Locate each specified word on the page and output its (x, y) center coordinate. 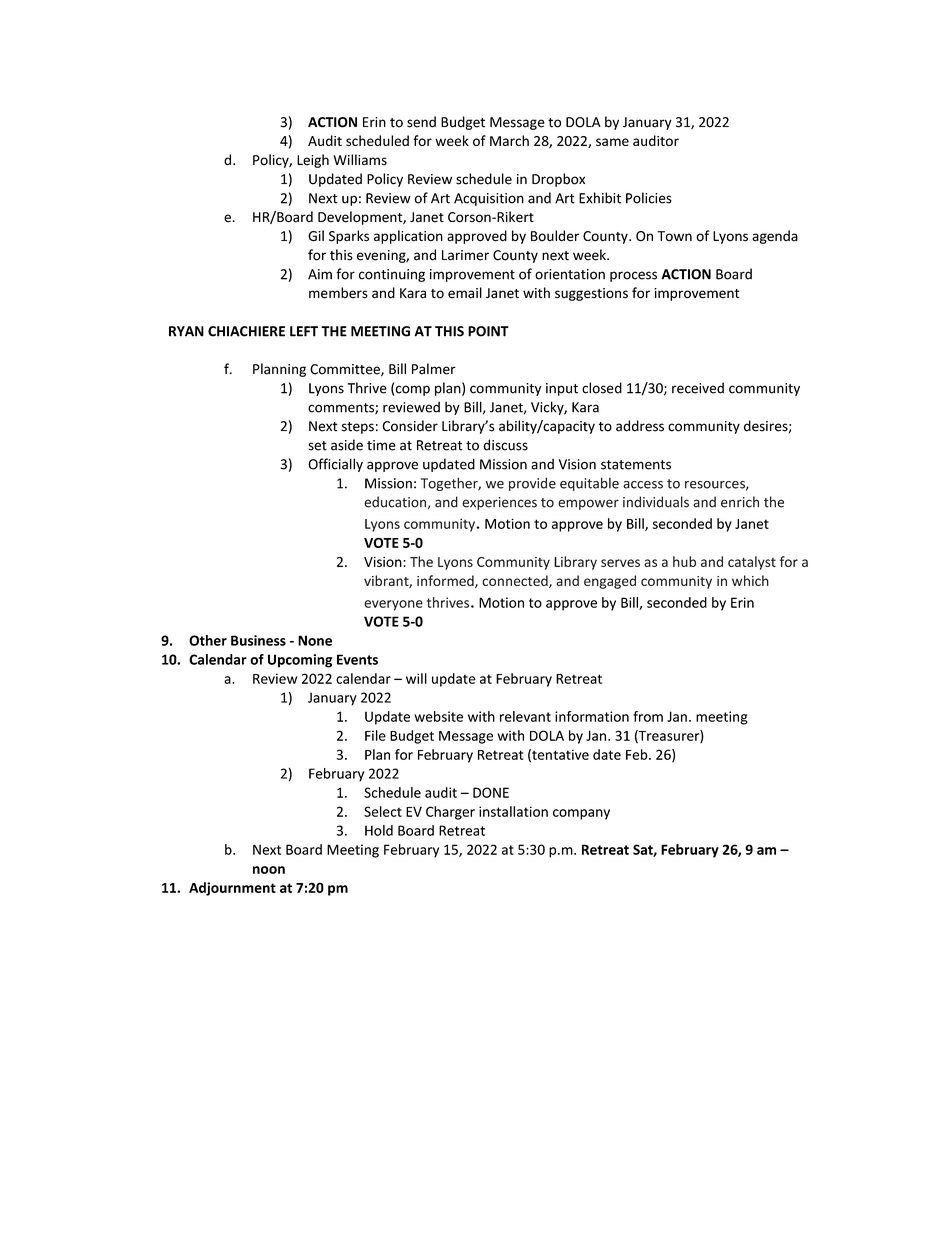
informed (446, 581)
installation (513, 811)
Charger (450, 813)
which (750, 580)
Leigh (313, 161)
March (509, 140)
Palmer (434, 369)
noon (269, 870)
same (612, 142)
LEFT (304, 331)
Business (258, 640)
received (698, 388)
